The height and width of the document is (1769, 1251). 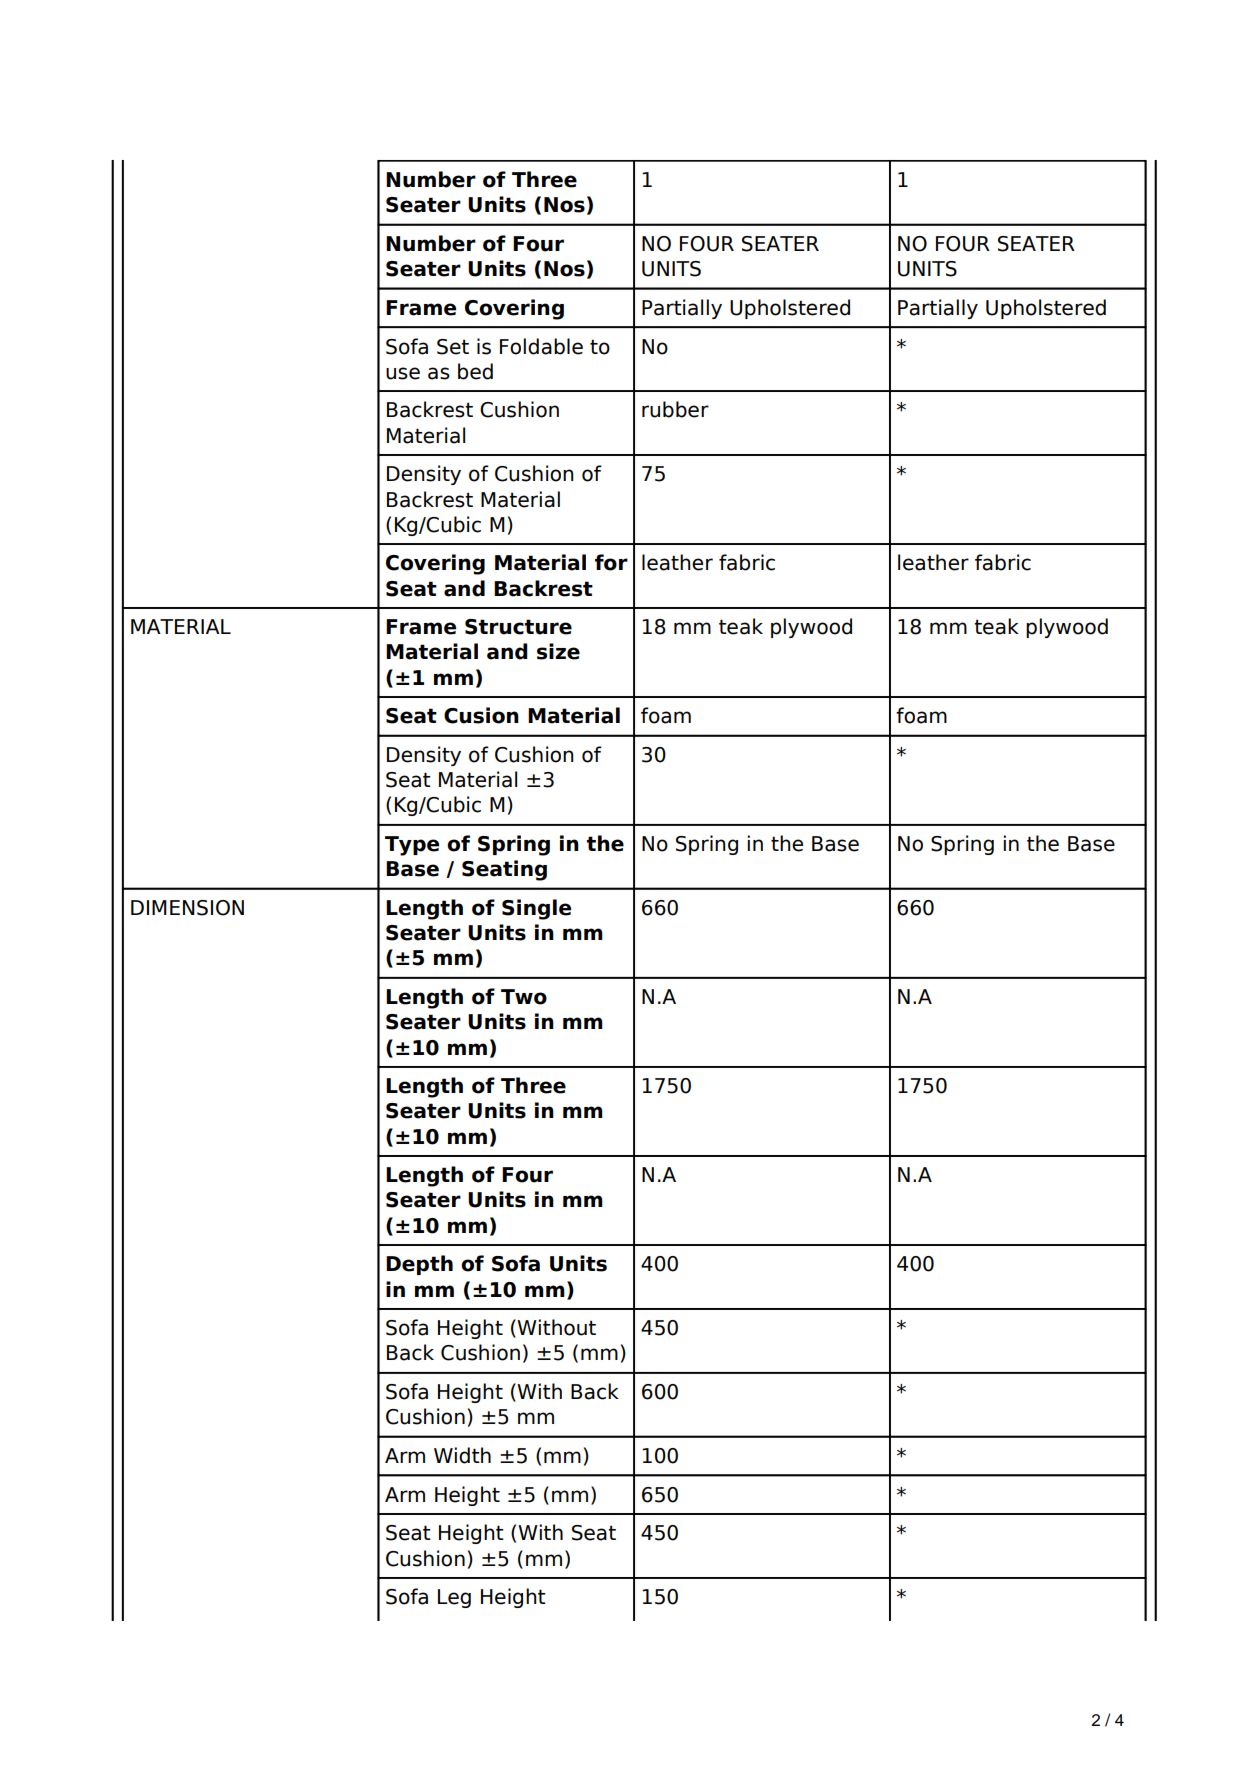 What do you see at coordinates (187, 908) in the document?
I see `DIMENSION` at bounding box center [187, 908].
